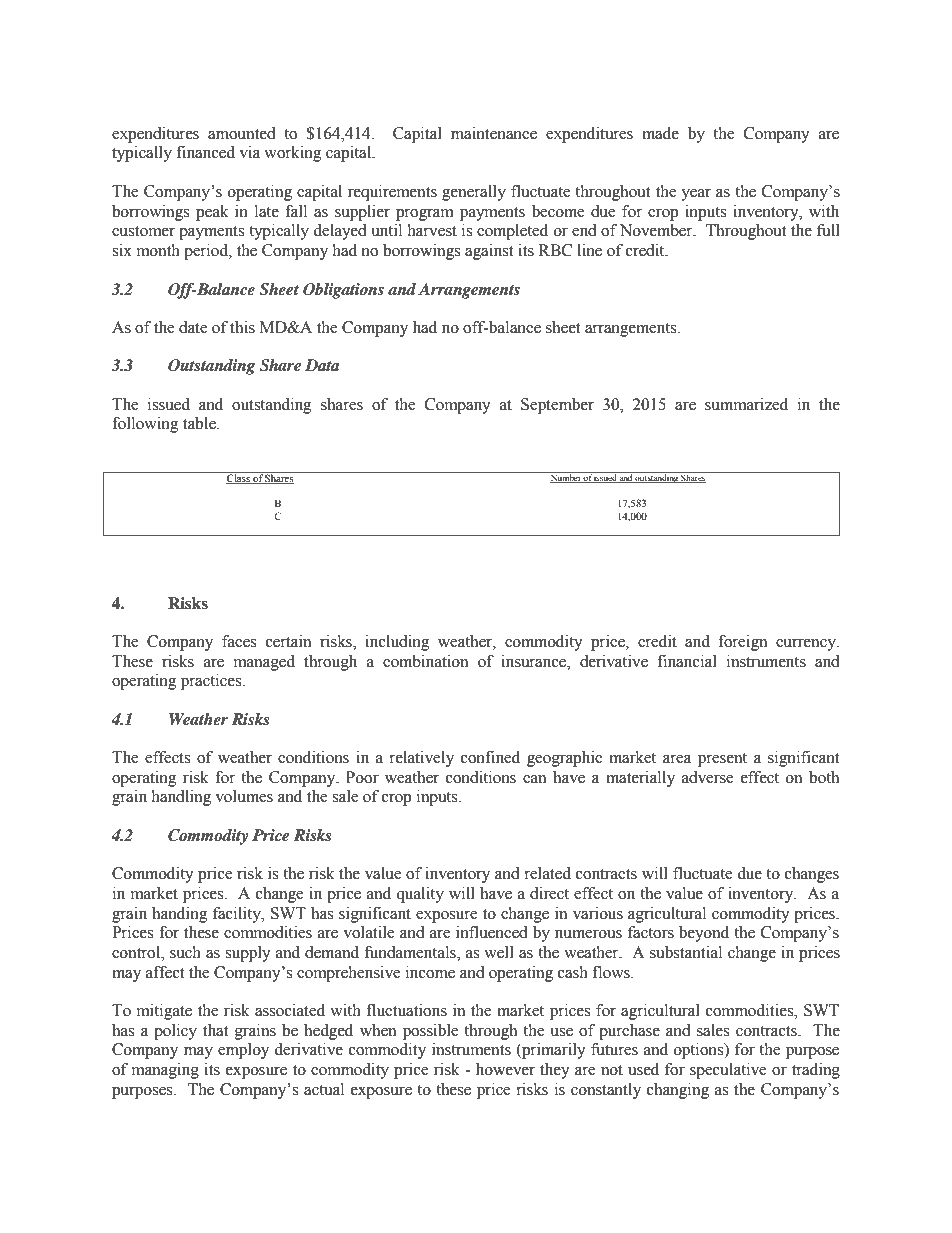 The image size is (952, 1233). I want to click on employ, so click(243, 1051).
